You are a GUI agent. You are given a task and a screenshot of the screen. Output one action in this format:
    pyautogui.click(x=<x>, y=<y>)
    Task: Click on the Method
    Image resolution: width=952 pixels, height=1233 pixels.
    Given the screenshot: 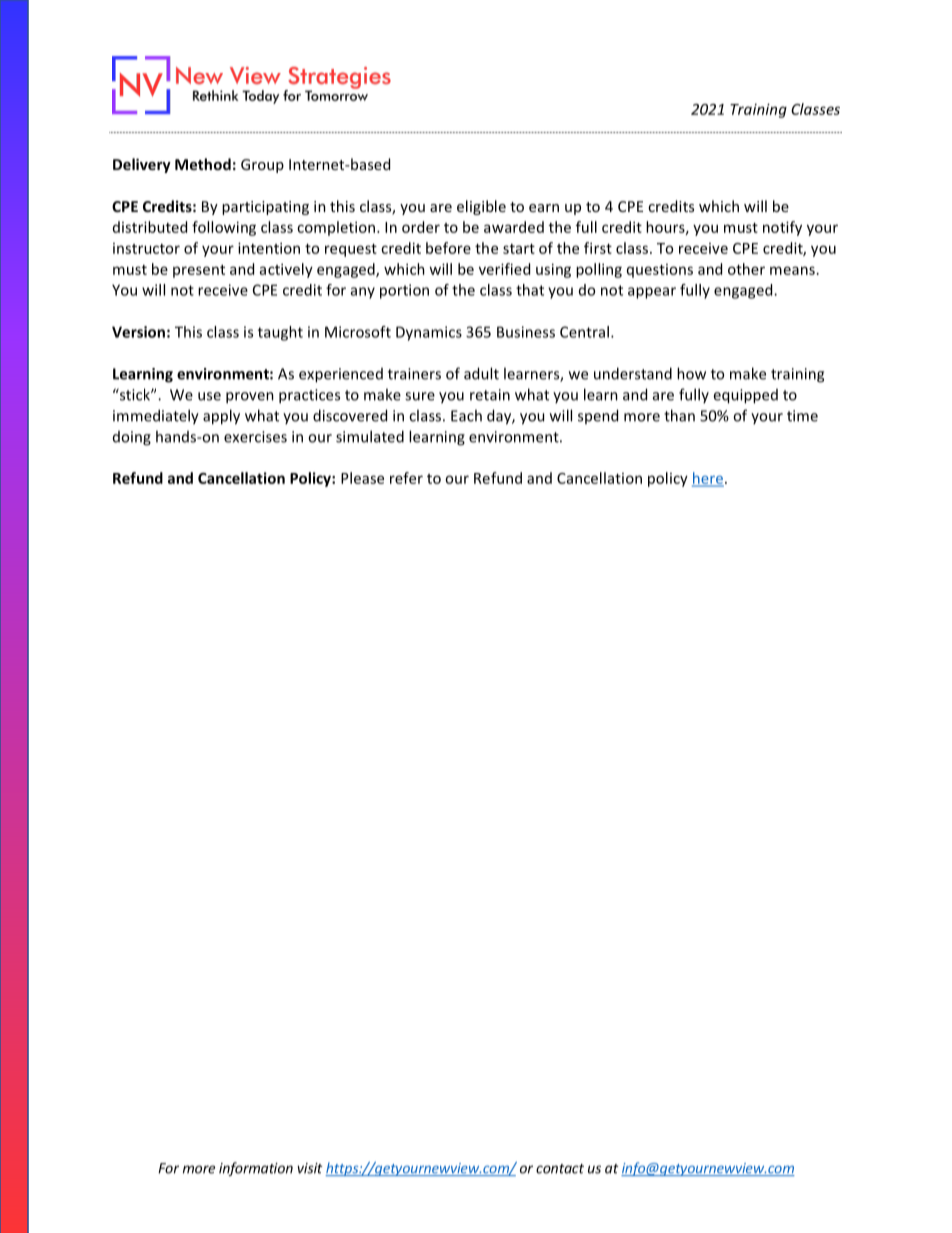 What is the action you would take?
    pyautogui.click(x=203, y=164)
